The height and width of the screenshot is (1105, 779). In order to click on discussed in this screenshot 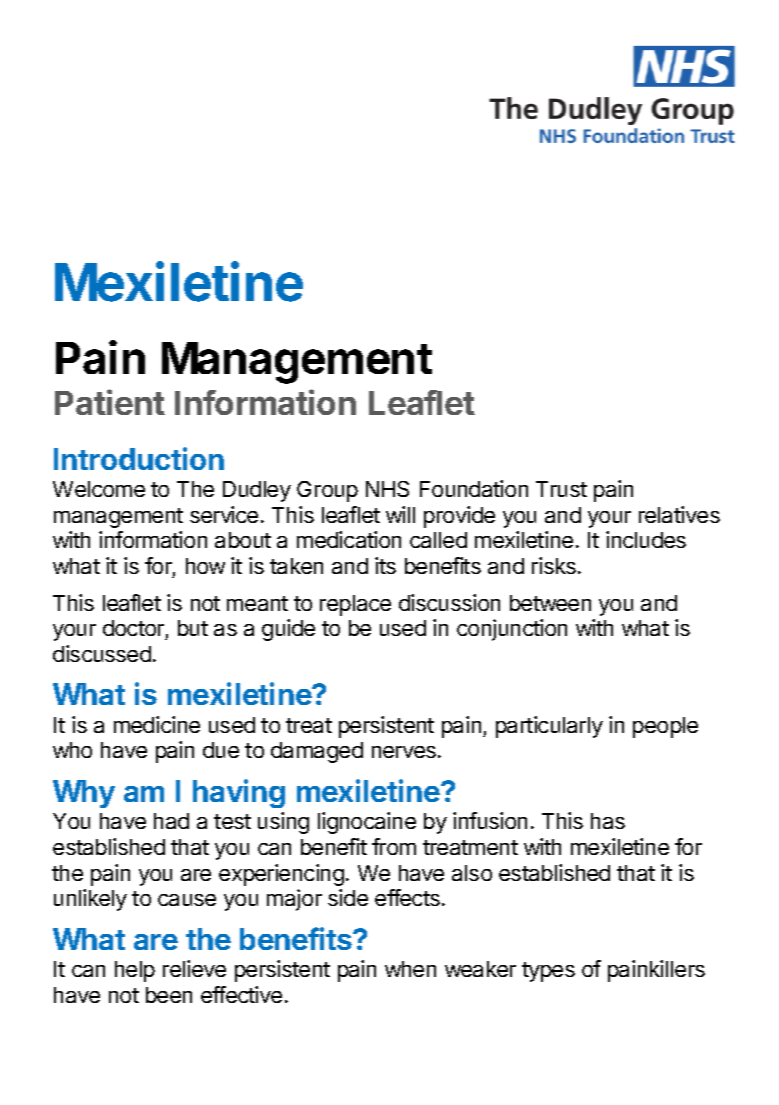, I will do `click(102, 653)`.
